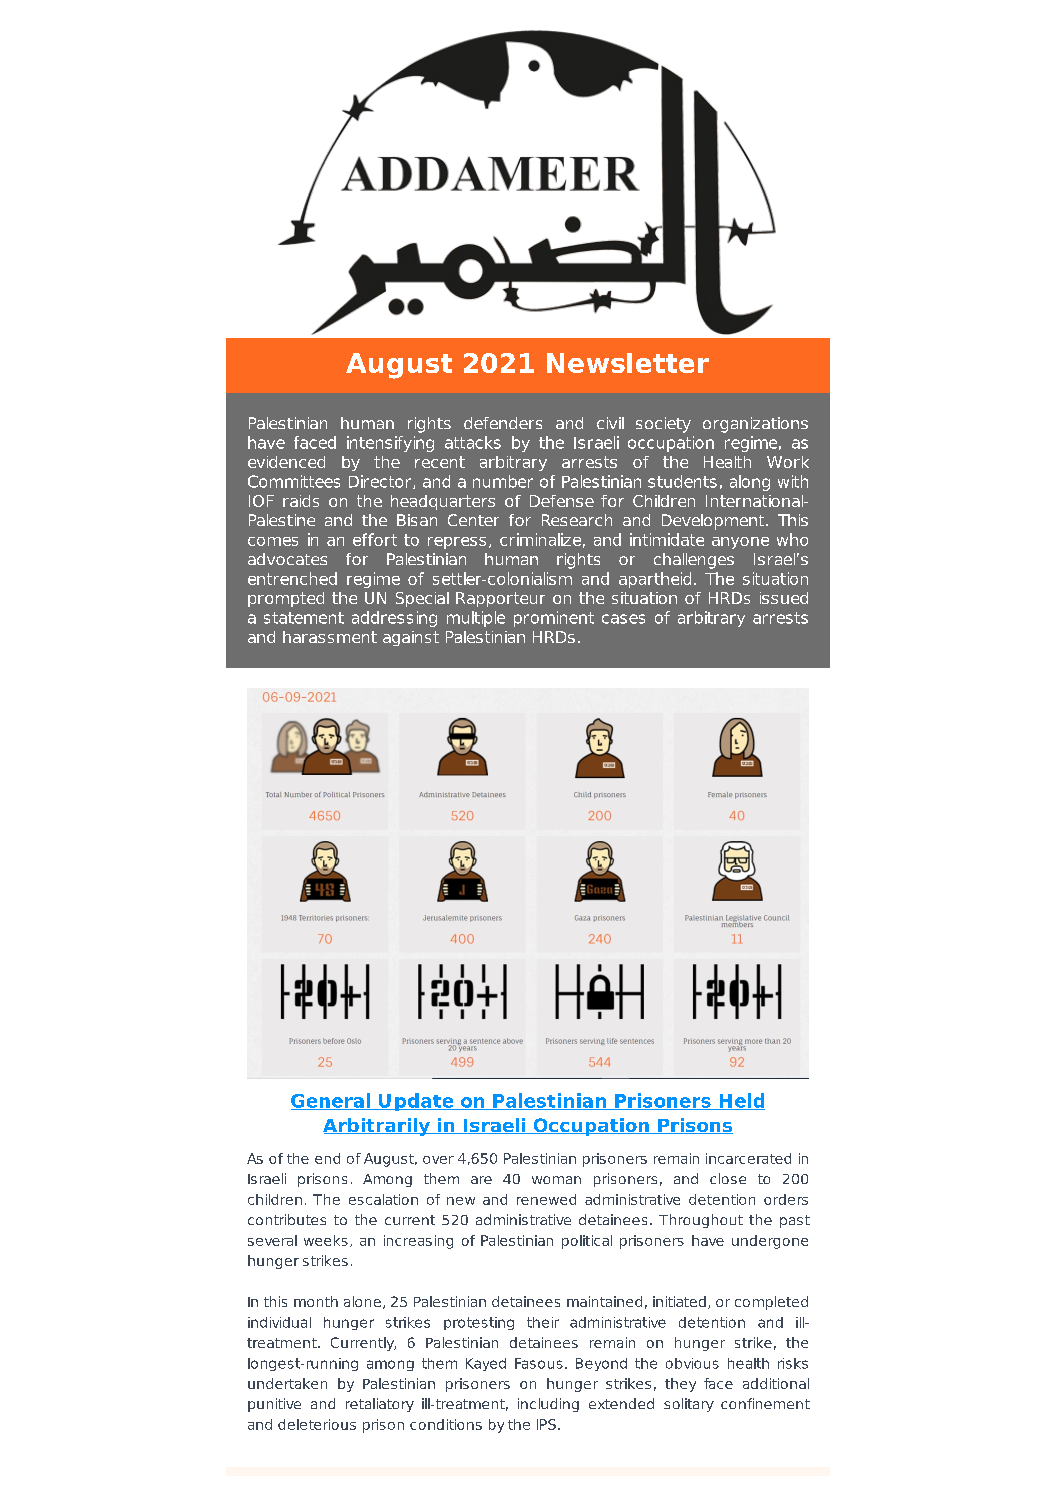  Describe the element at coordinates (390, 444) in the screenshot. I see `intensifying` at that location.
